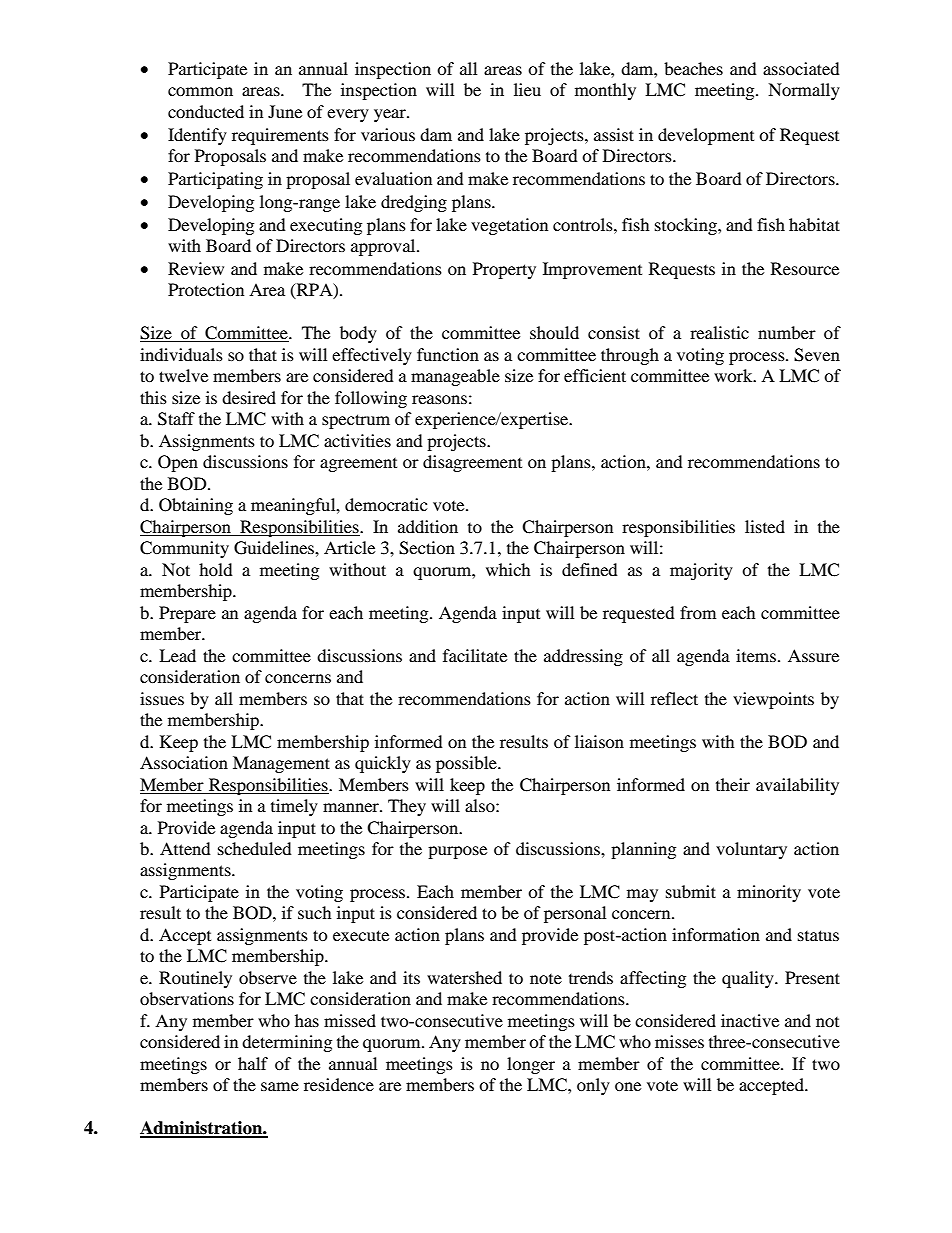  I want to click on half, so click(253, 1063).
